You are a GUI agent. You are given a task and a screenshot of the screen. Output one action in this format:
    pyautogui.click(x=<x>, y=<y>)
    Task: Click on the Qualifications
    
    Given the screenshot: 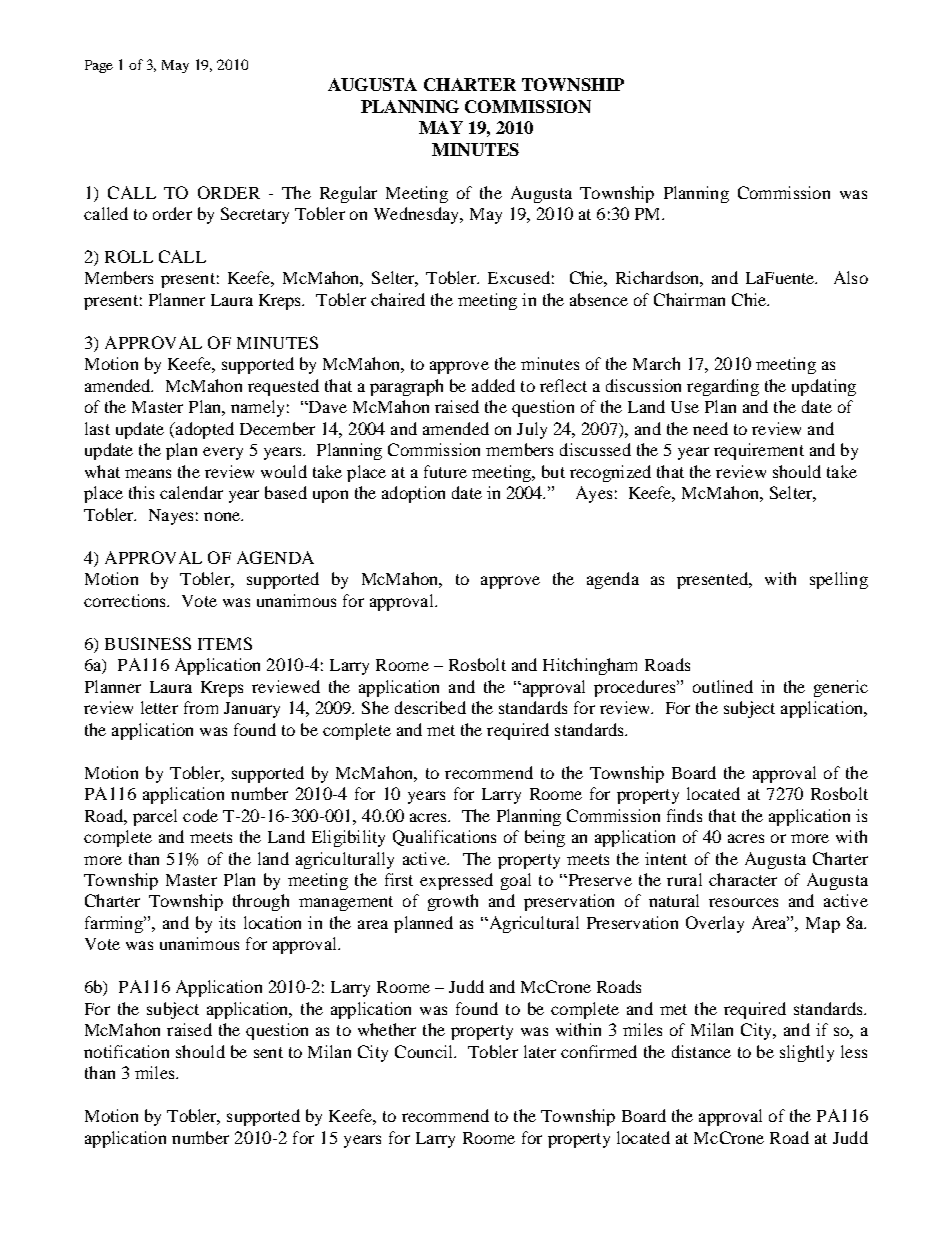 What is the action you would take?
    pyautogui.click(x=444, y=838)
